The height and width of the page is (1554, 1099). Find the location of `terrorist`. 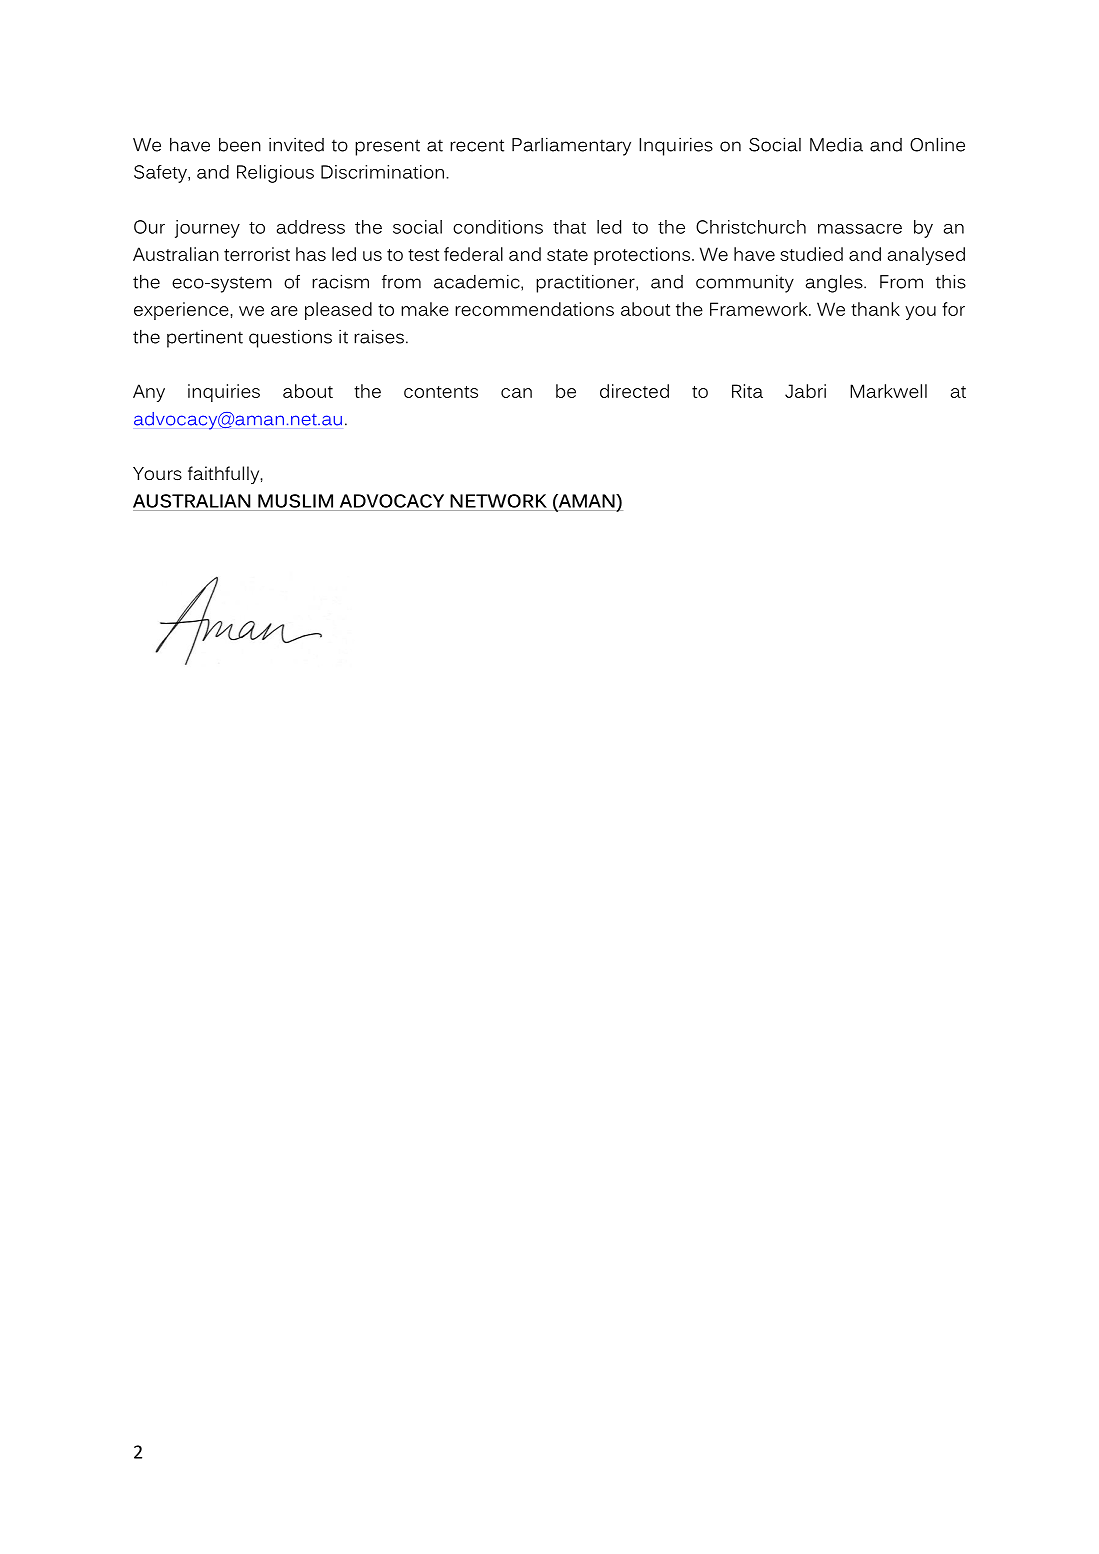

terrorist is located at coordinates (257, 254).
